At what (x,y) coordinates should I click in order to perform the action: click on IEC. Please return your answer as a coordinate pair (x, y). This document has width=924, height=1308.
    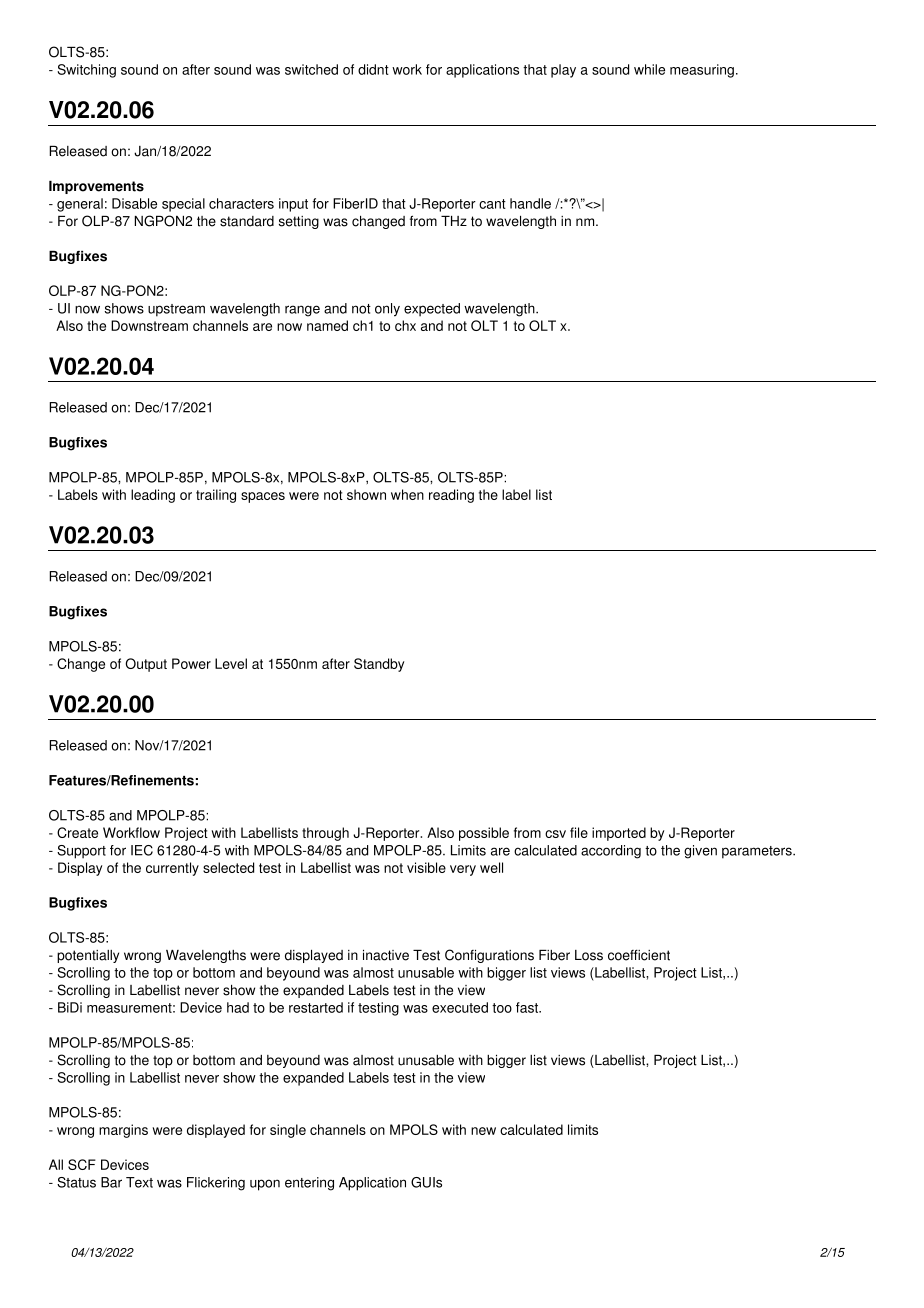
    Looking at the image, I should click on (142, 850).
